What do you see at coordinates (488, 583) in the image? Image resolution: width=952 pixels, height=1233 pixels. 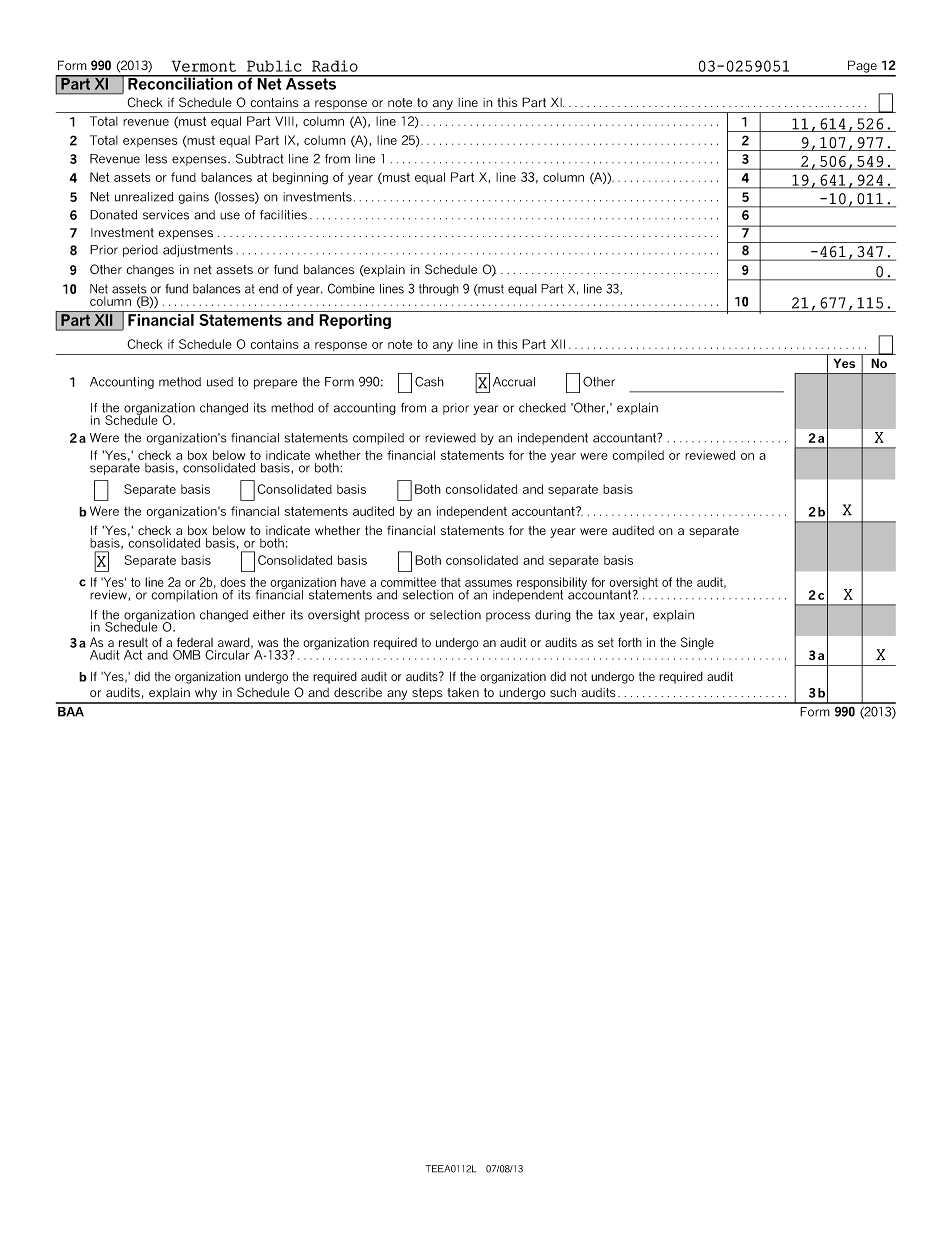 I see `assumes` at bounding box center [488, 583].
